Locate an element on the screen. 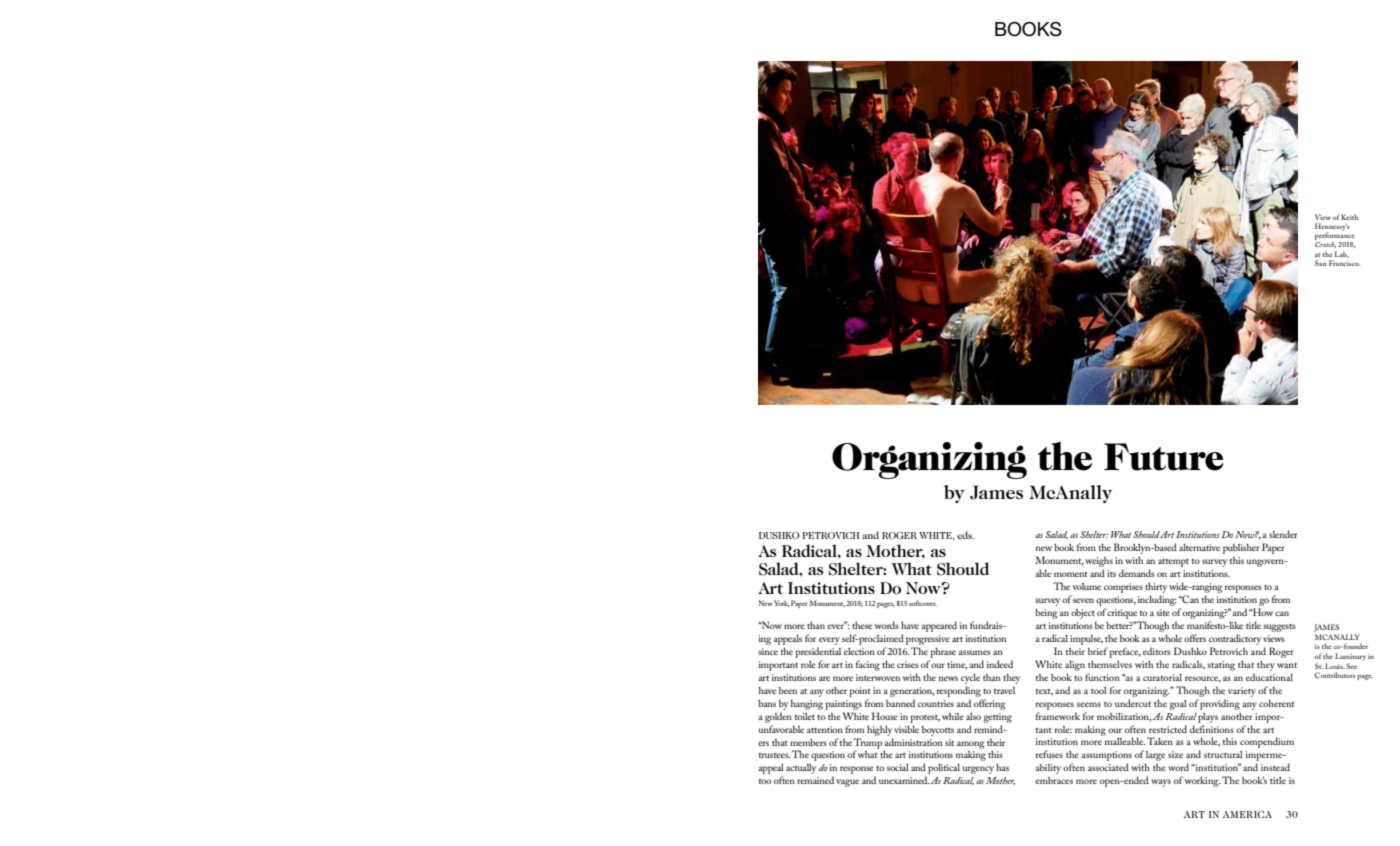  volume is located at coordinates (1087, 586).
